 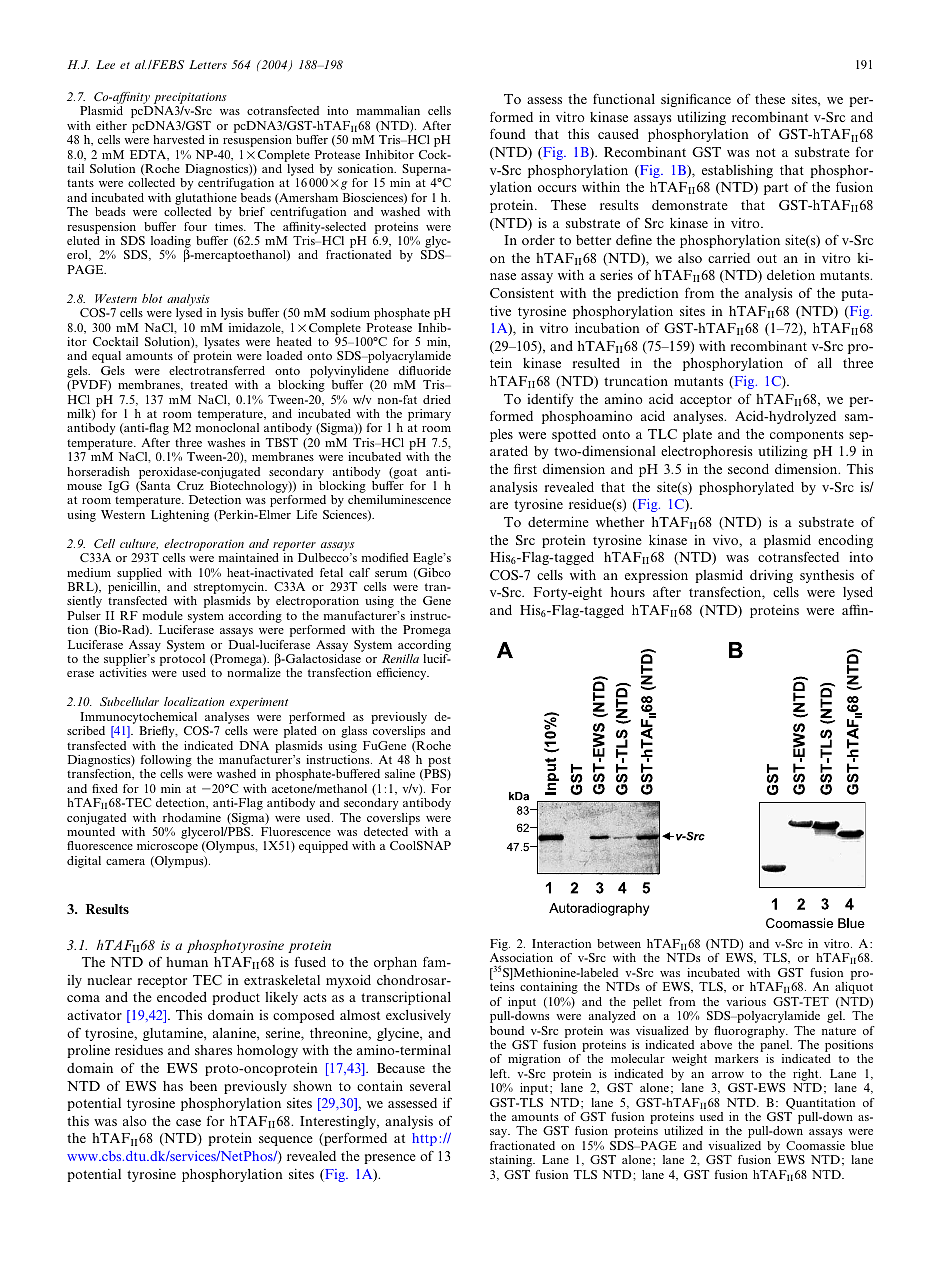 What do you see at coordinates (683, 1130) in the screenshot?
I see `utilized` at bounding box center [683, 1130].
